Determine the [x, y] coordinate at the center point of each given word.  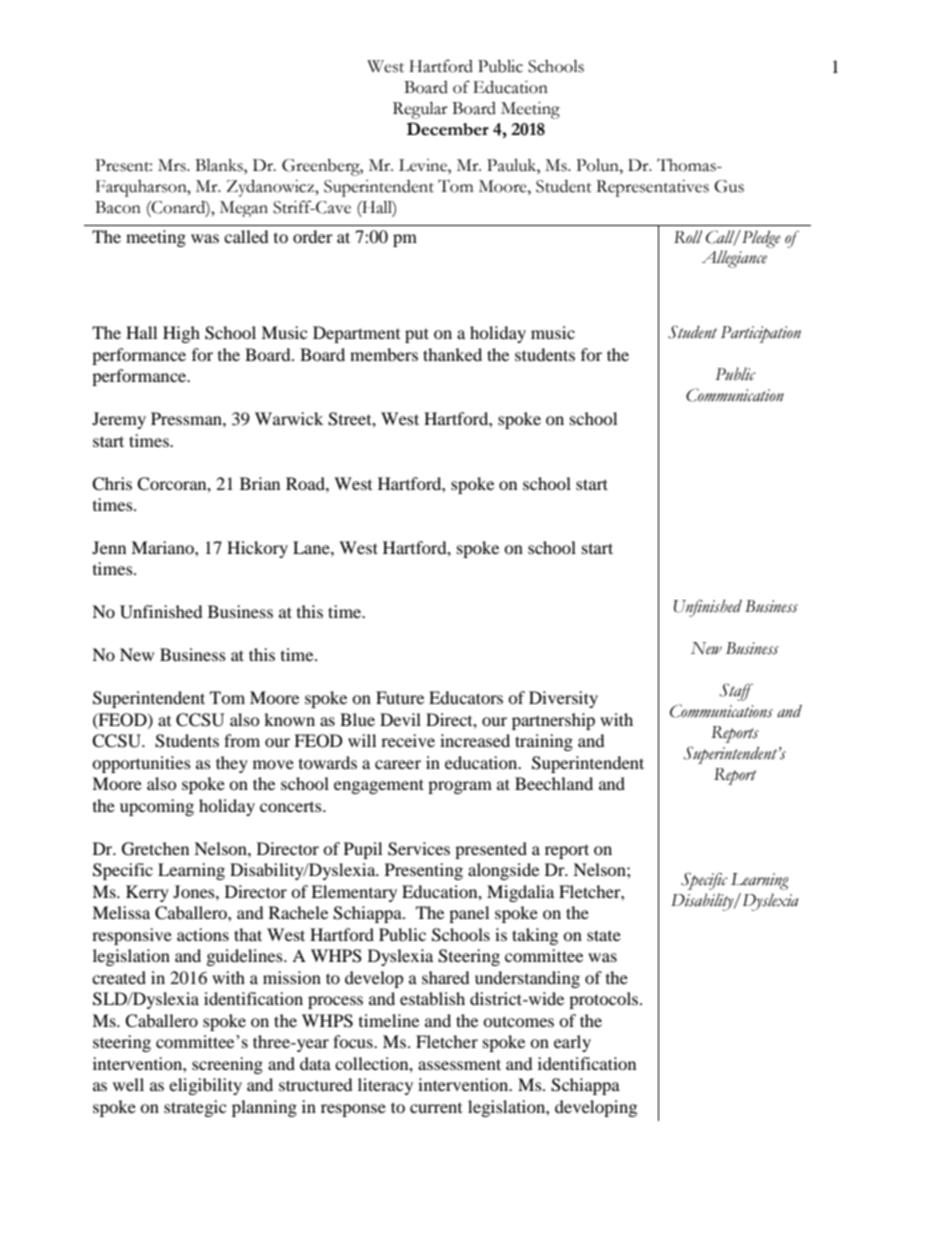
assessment [459, 1064]
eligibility [205, 1086]
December [448, 129]
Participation [761, 334]
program [460, 787]
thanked [452, 354]
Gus [729, 186]
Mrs [173, 165]
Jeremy [119, 420]
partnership [553, 721]
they [232, 764]
